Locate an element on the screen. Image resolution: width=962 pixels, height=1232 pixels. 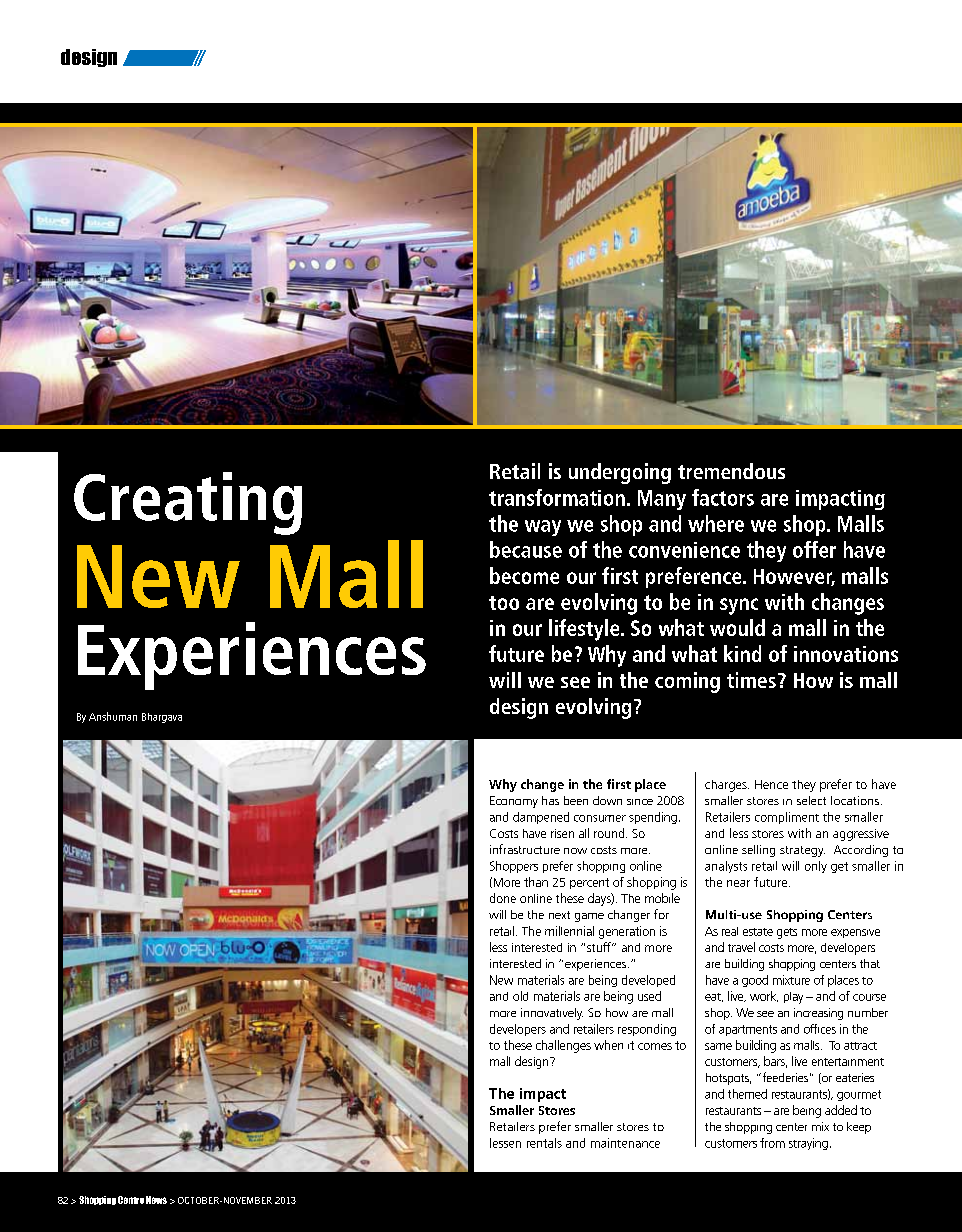
from is located at coordinates (772, 1143).
